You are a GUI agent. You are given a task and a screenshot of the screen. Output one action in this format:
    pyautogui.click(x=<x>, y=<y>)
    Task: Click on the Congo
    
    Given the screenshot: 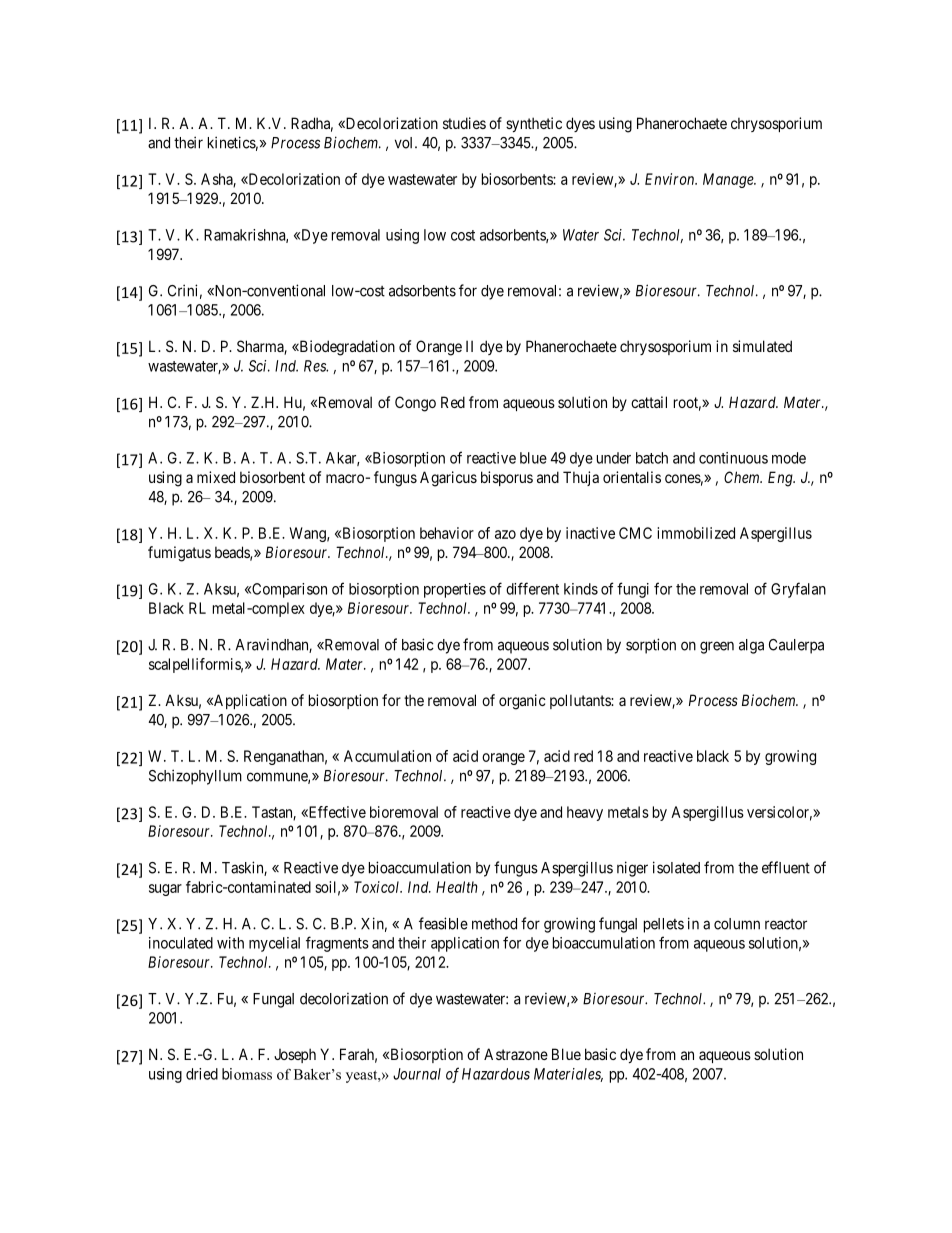 What is the action you would take?
    pyautogui.click(x=415, y=404)
